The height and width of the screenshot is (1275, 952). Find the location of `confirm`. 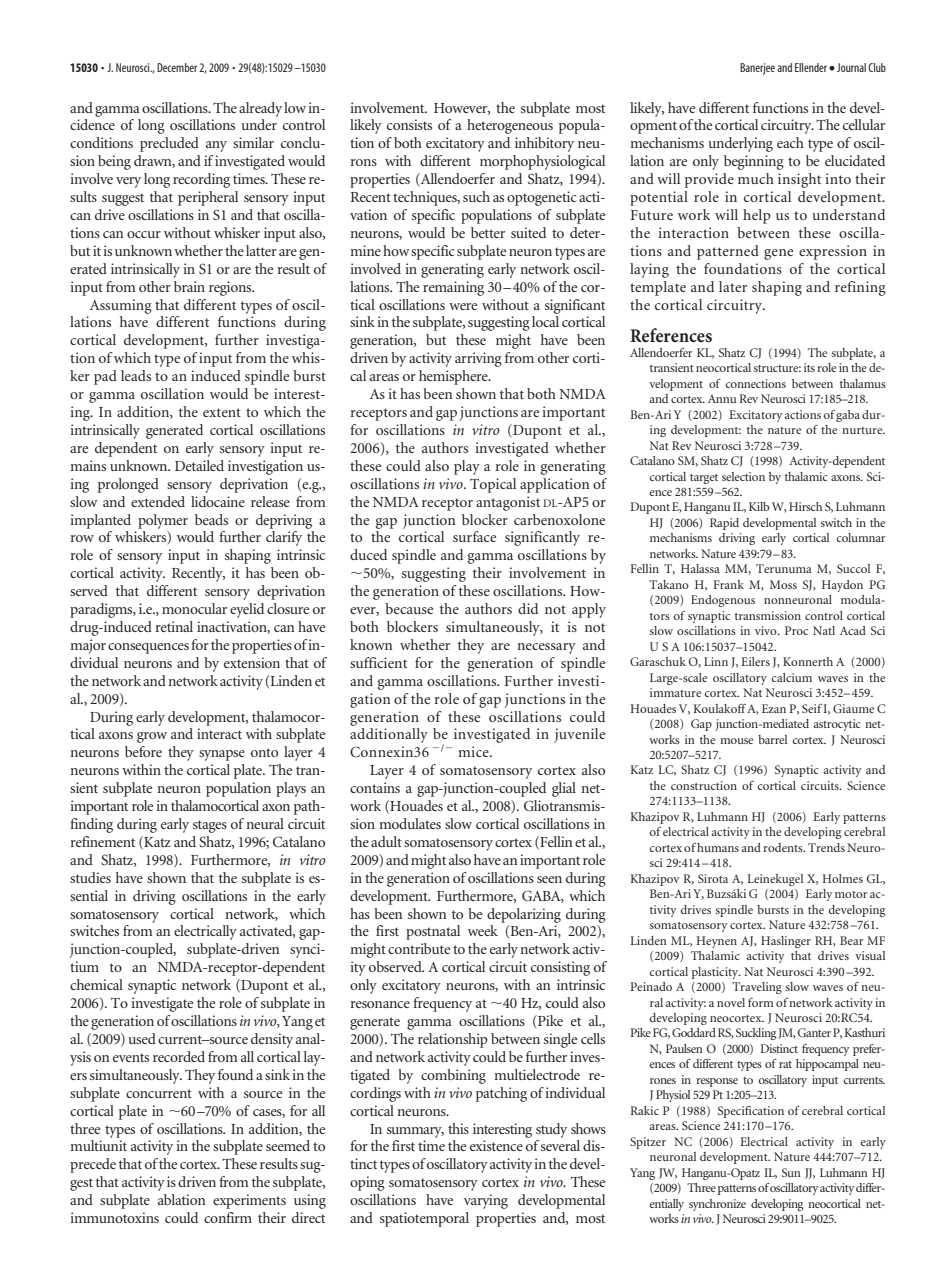

confirm is located at coordinates (228, 1217).
